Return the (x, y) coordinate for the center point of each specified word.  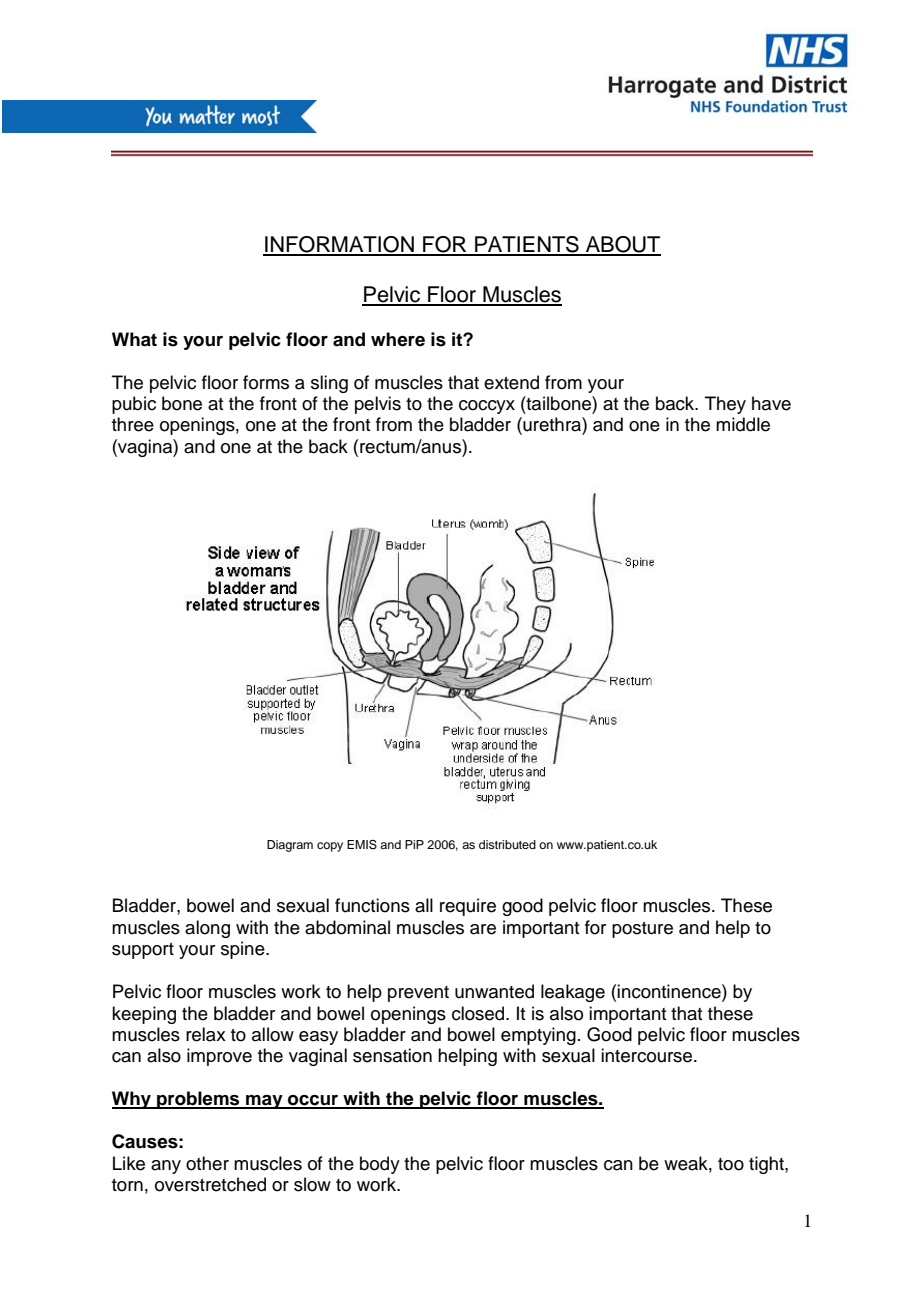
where (398, 339)
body (380, 1165)
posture (642, 930)
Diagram (290, 846)
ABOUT (622, 245)
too (731, 1164)
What (134, 339)
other (207, 1163)
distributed (507, 844)
